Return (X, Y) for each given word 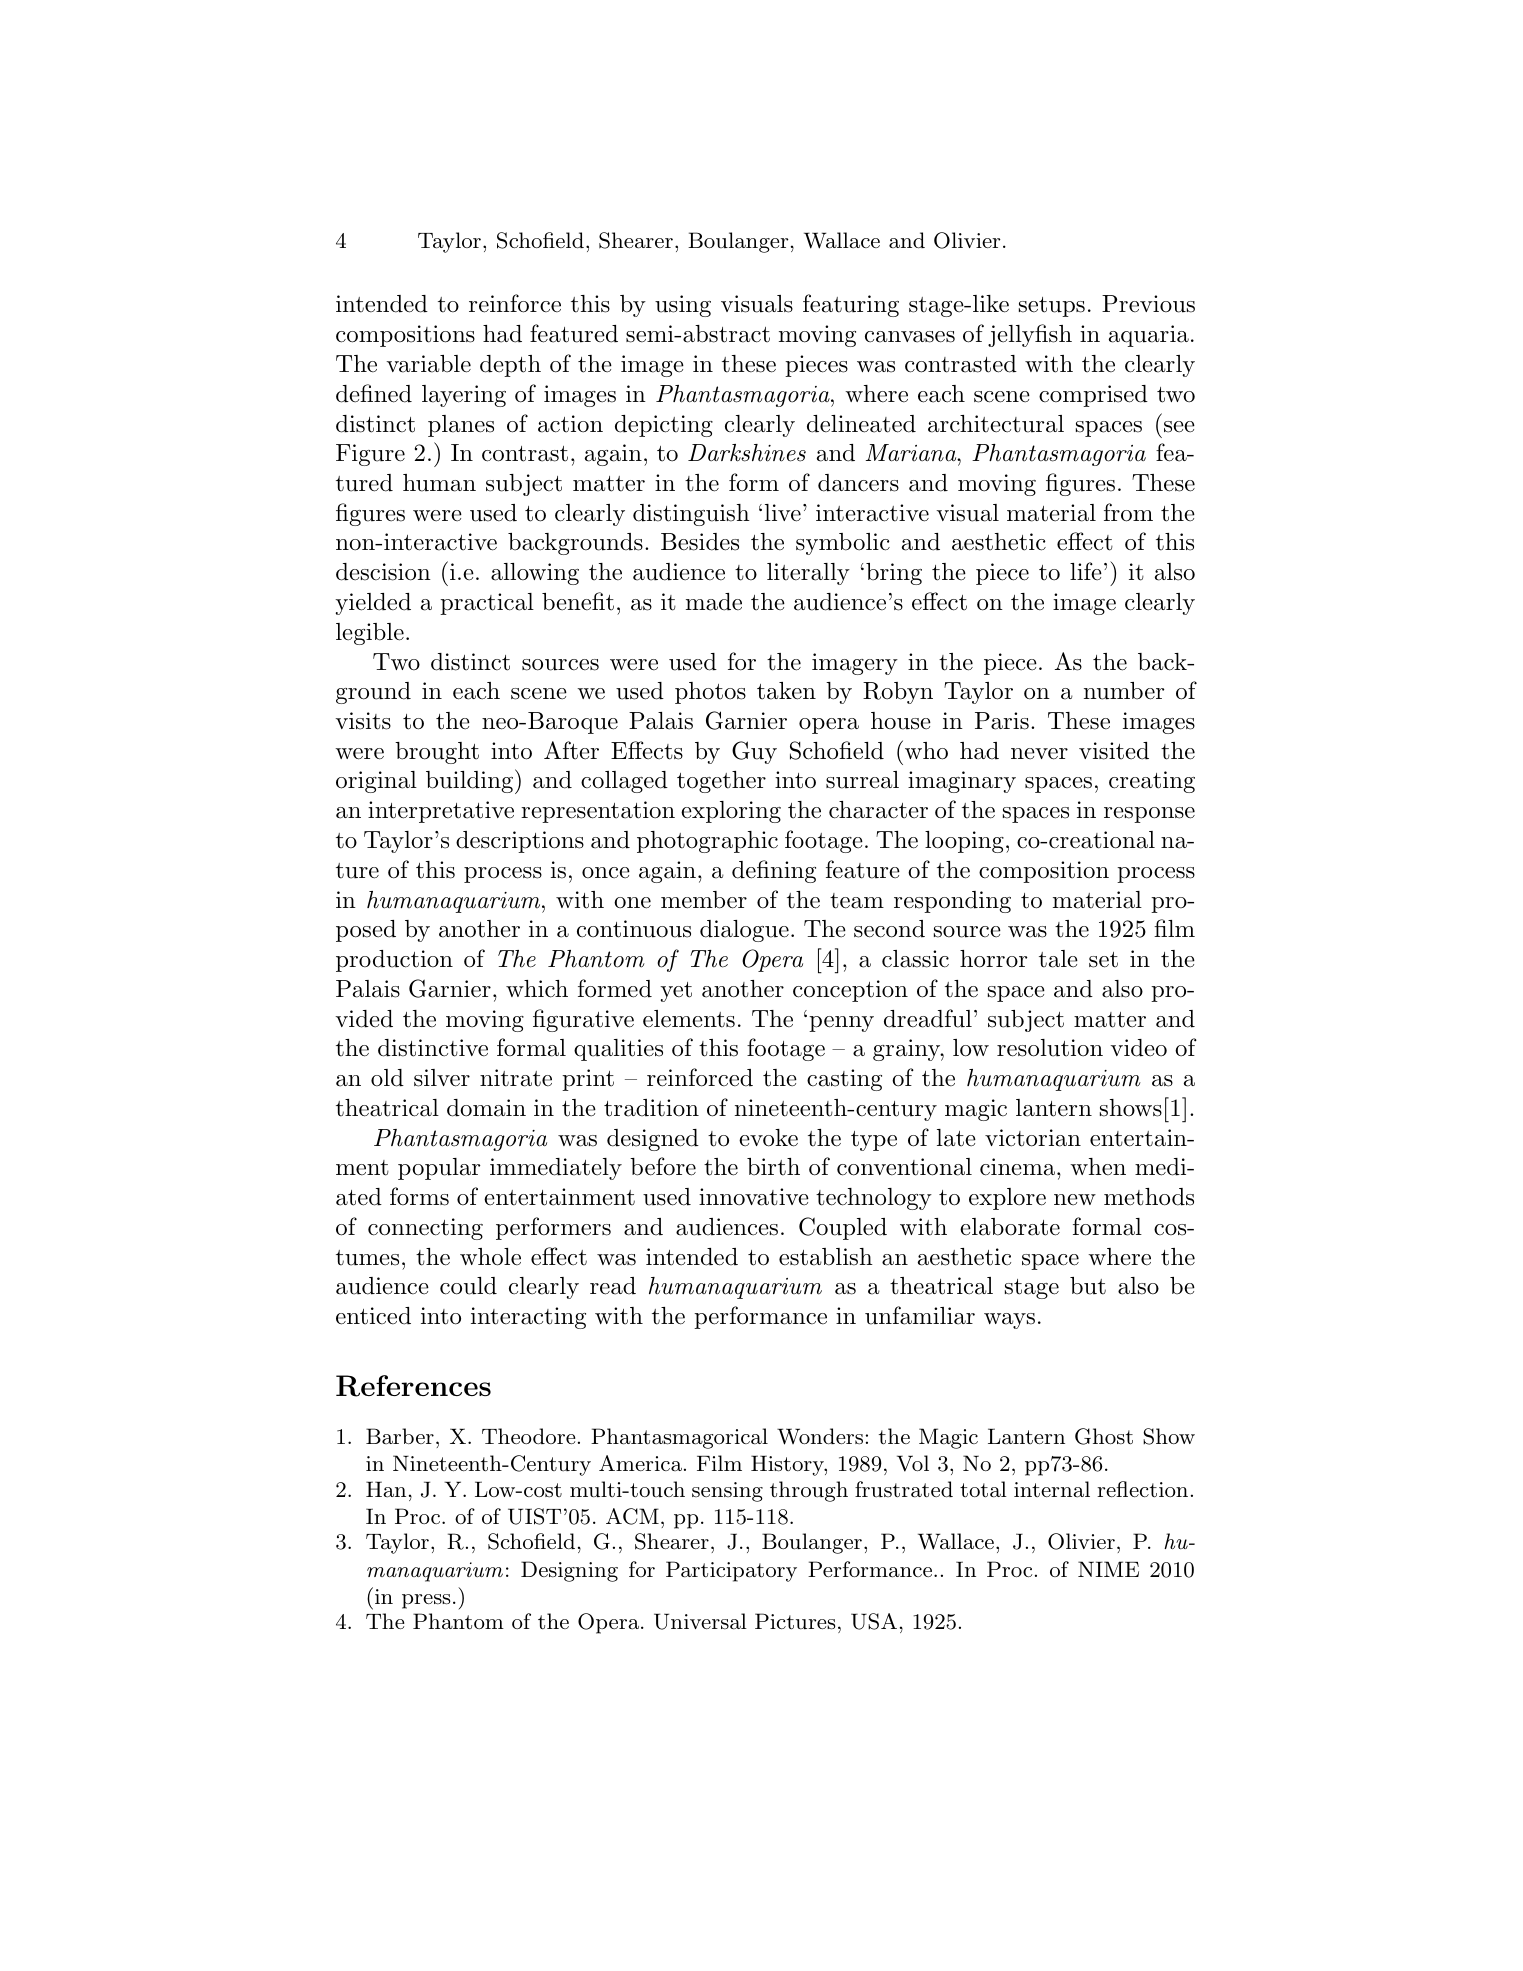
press (426, 1601)
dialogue (744, 931)
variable (428, 364)
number (1124, 691)
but (1088, 1286)
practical (487, 604)
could (468, 1286)
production (394, 961)
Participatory (731, 1571)
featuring (851, 305)
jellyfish (1030, 335)
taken (786, 691)
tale (1058, 959)
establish (826, 1257)
